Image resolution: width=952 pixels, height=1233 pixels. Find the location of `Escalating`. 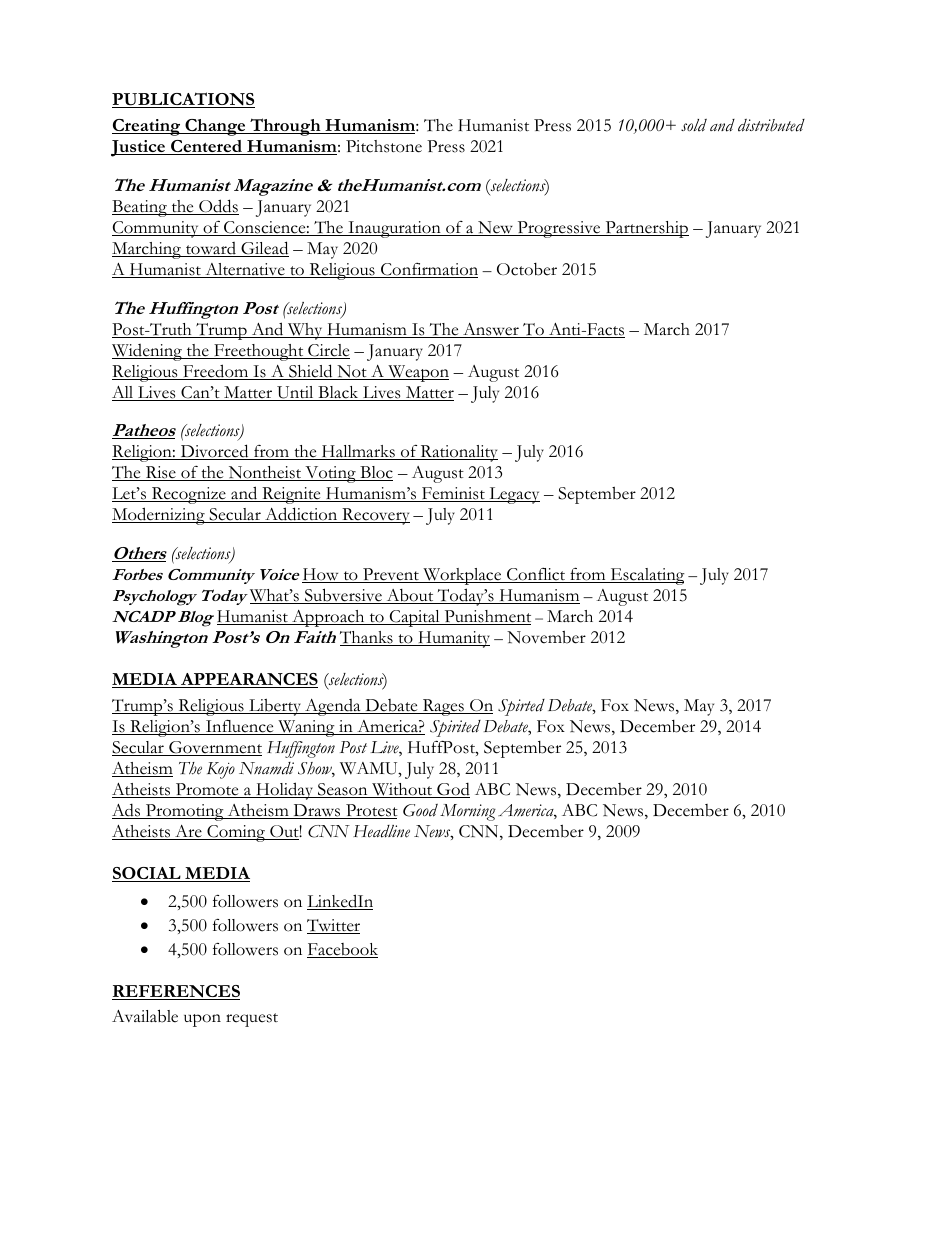

Escalating is located at coordinates (646, 576).
